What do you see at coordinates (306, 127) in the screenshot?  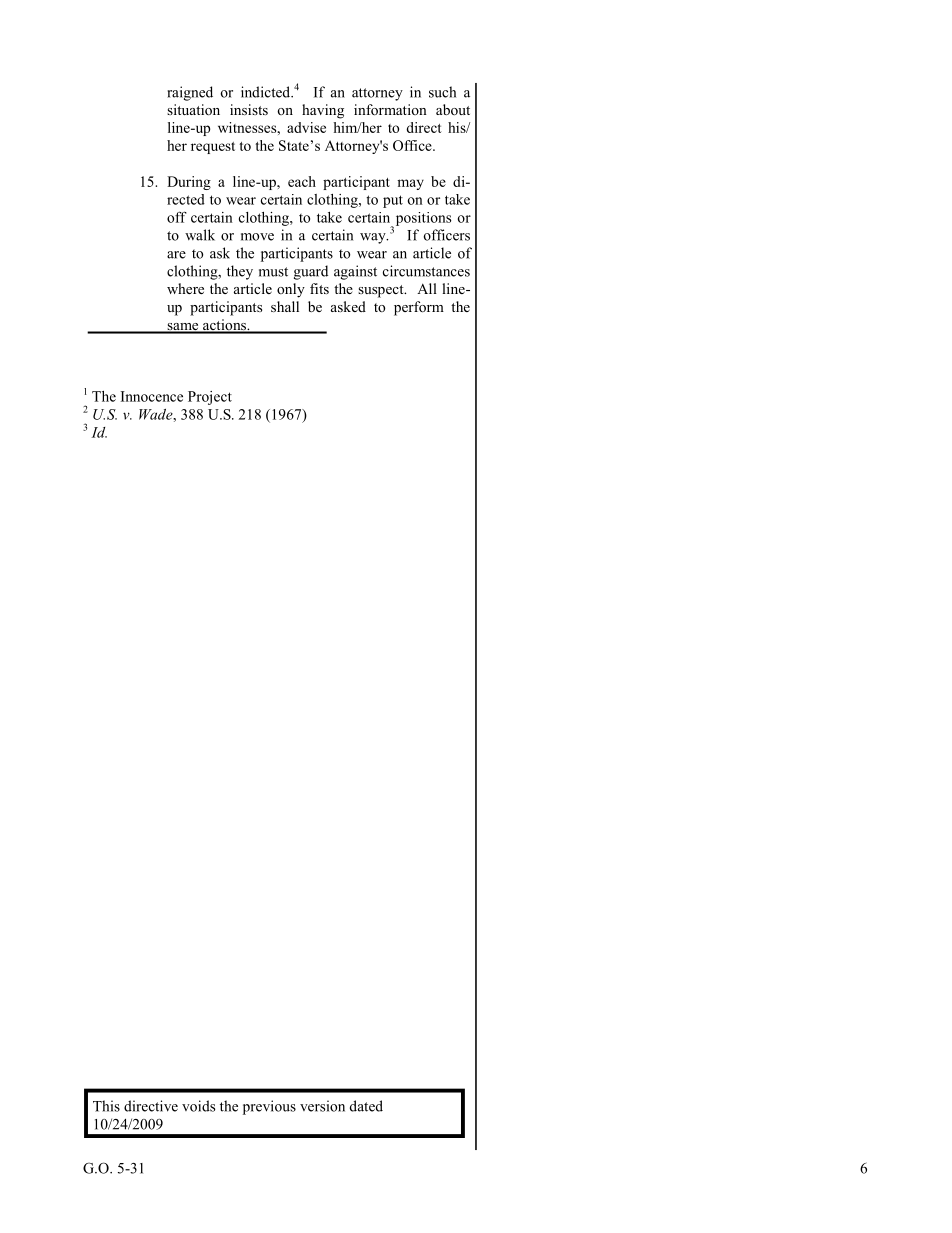 I see `advise` at bounding box center [306, 127].
